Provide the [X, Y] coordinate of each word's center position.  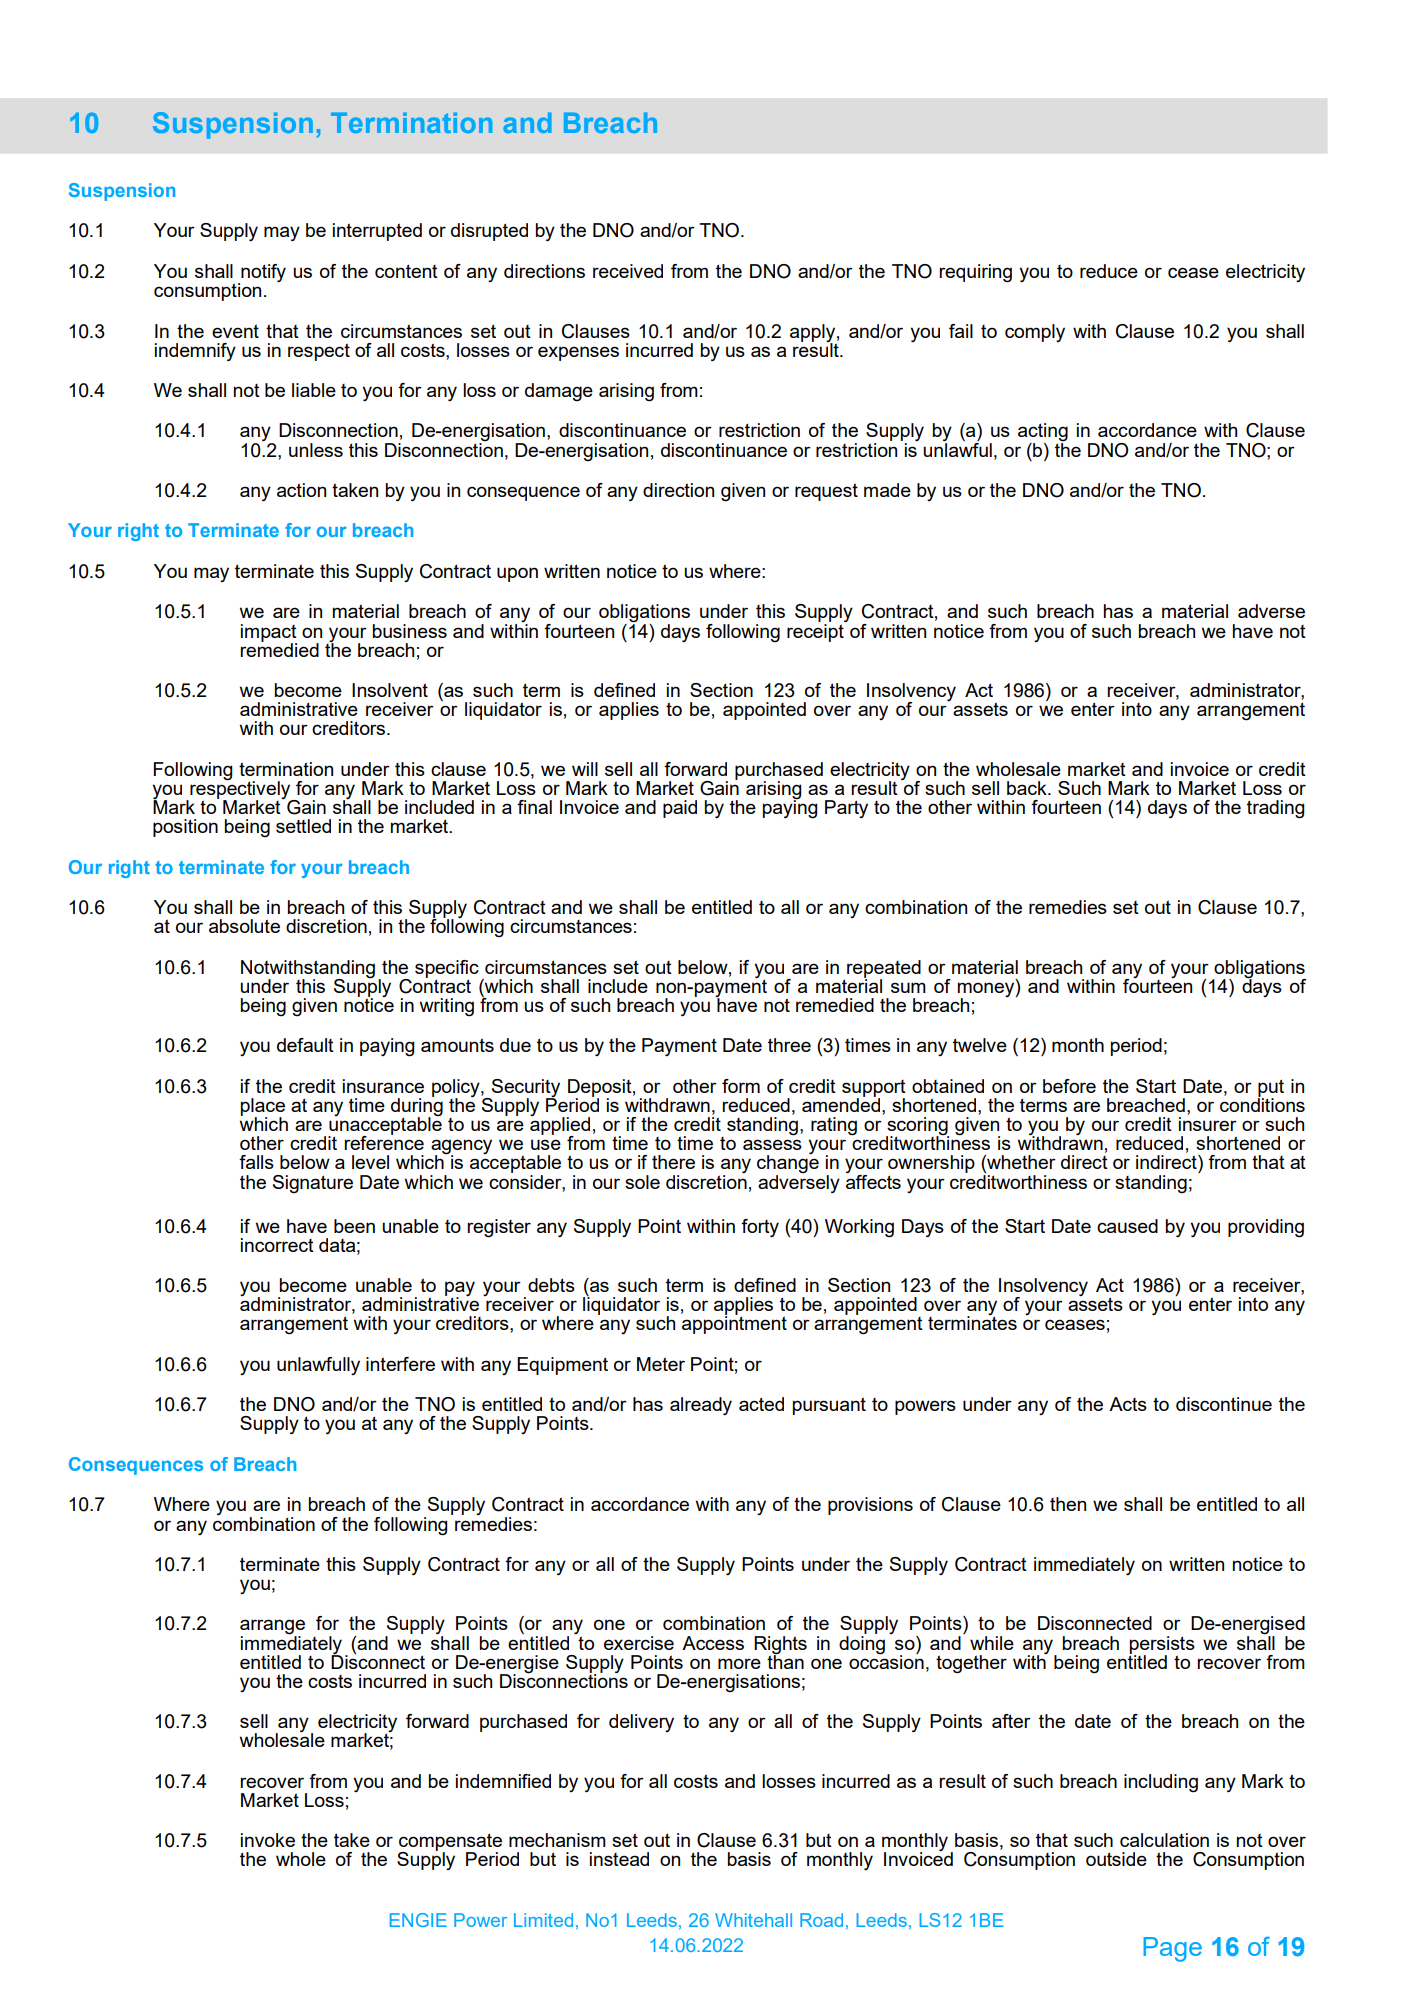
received [628, 271]
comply [1035, 333]
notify [262, 274]
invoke [268, 1840]
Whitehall [753, 1920]
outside [1116, 1859]
